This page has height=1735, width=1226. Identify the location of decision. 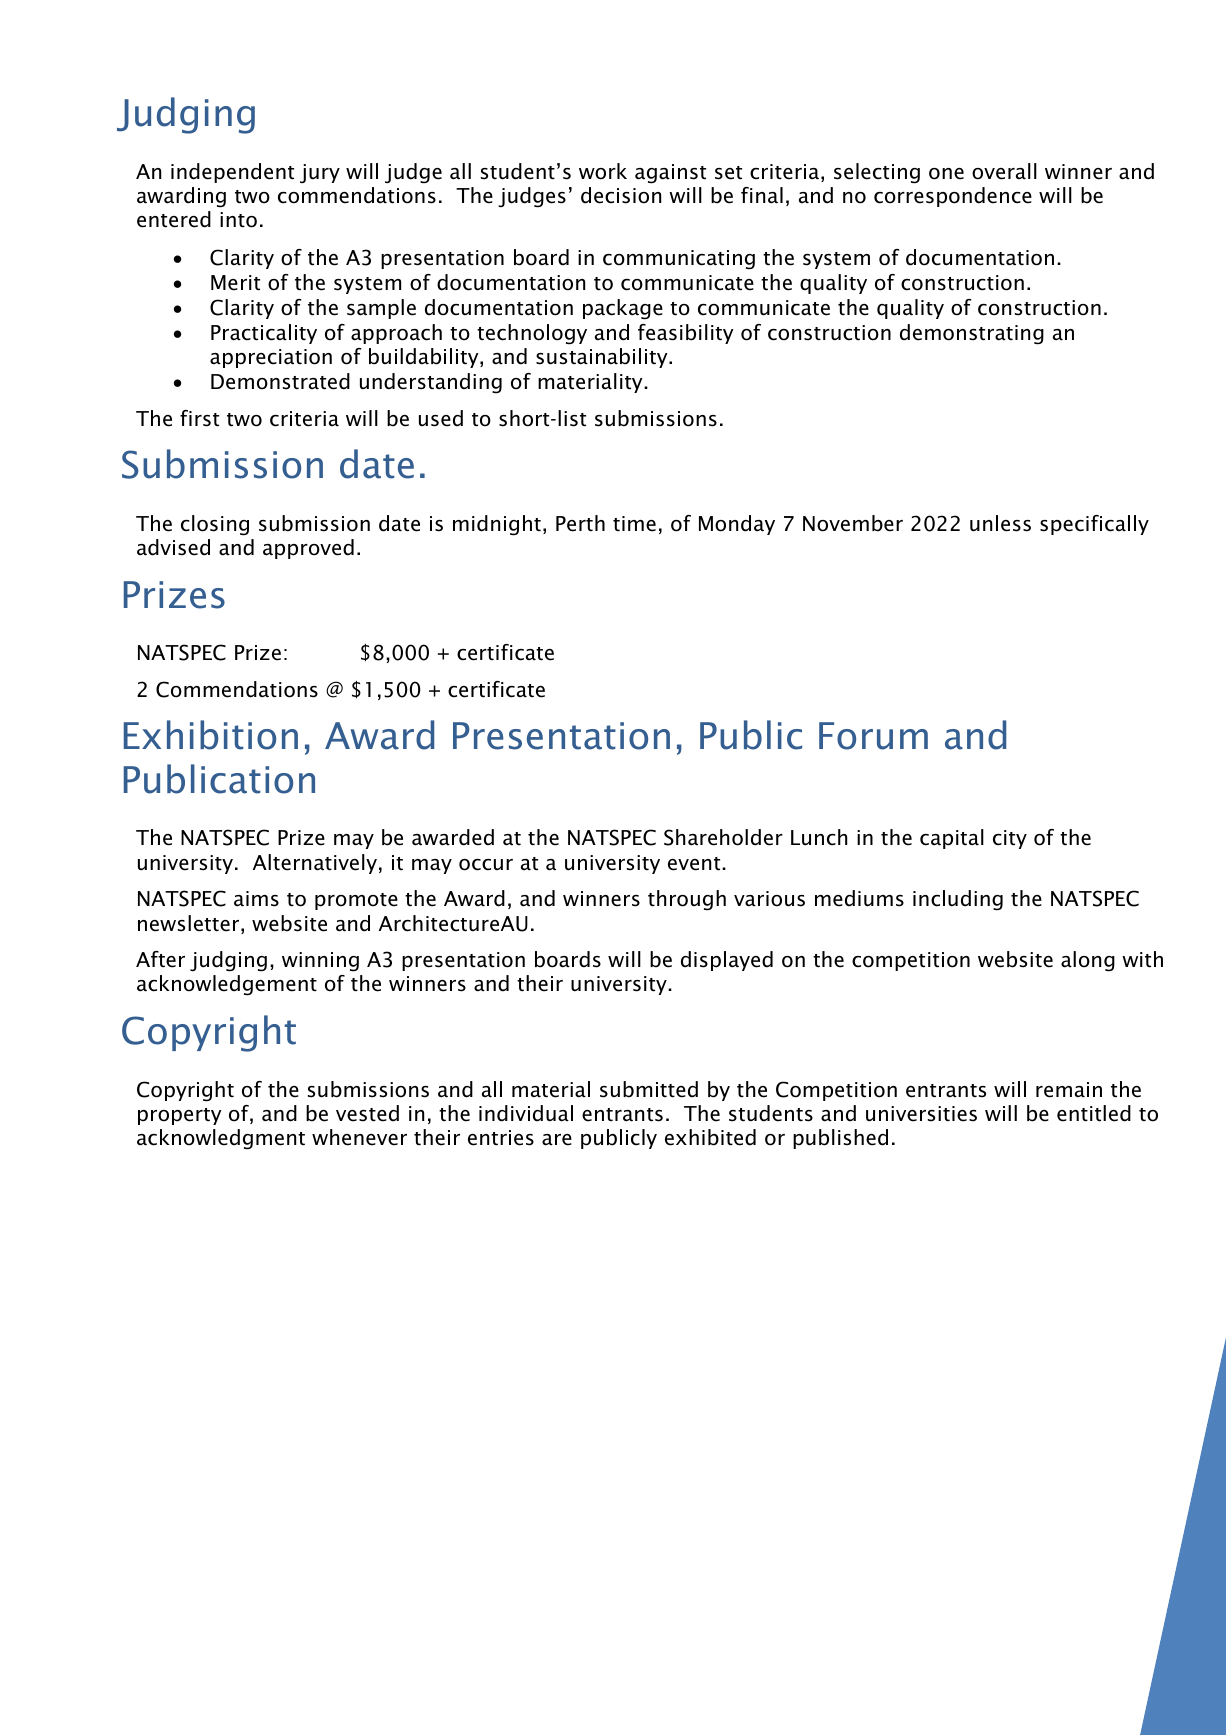
(621, 195).
